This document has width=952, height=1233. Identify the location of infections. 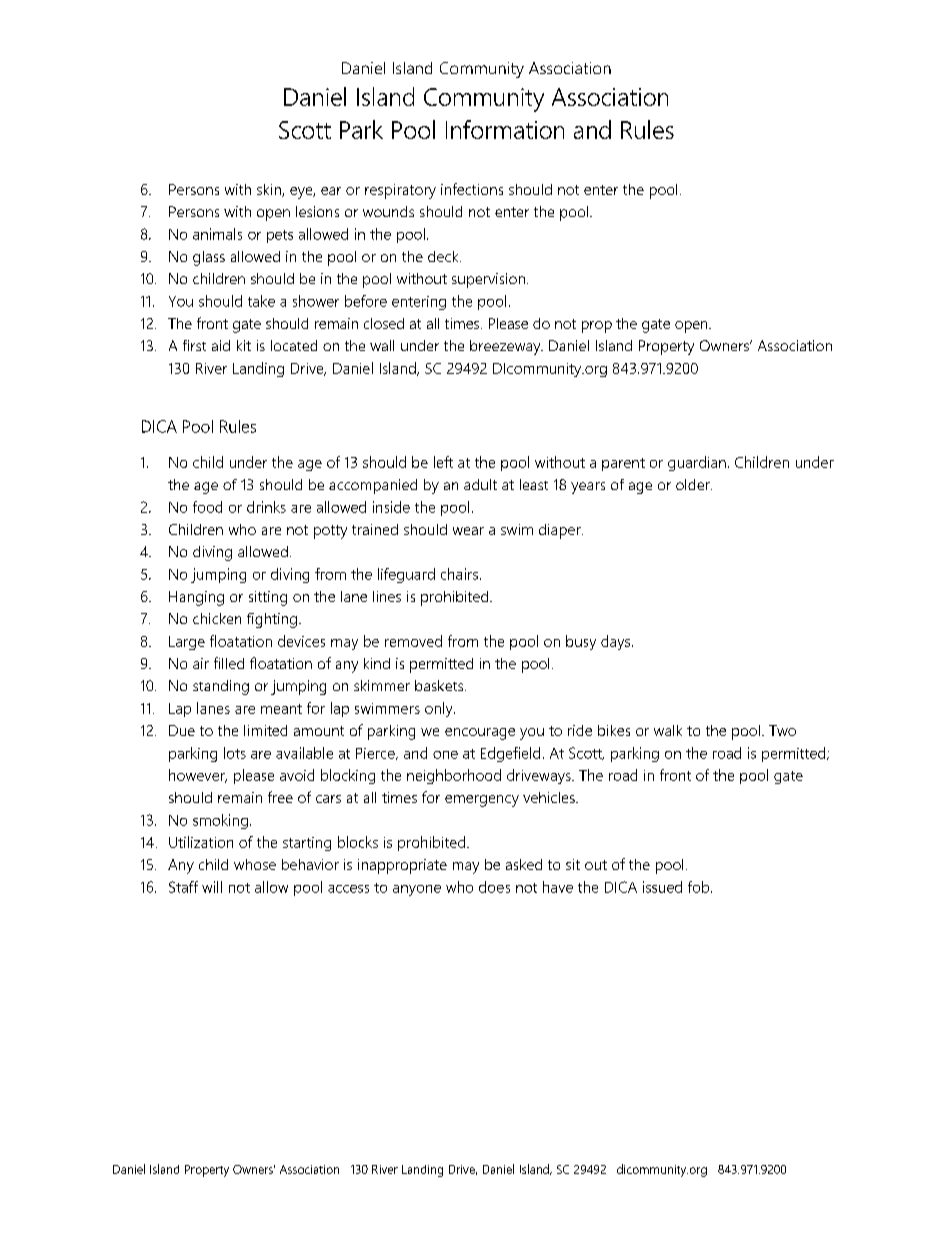
(472, 189).
